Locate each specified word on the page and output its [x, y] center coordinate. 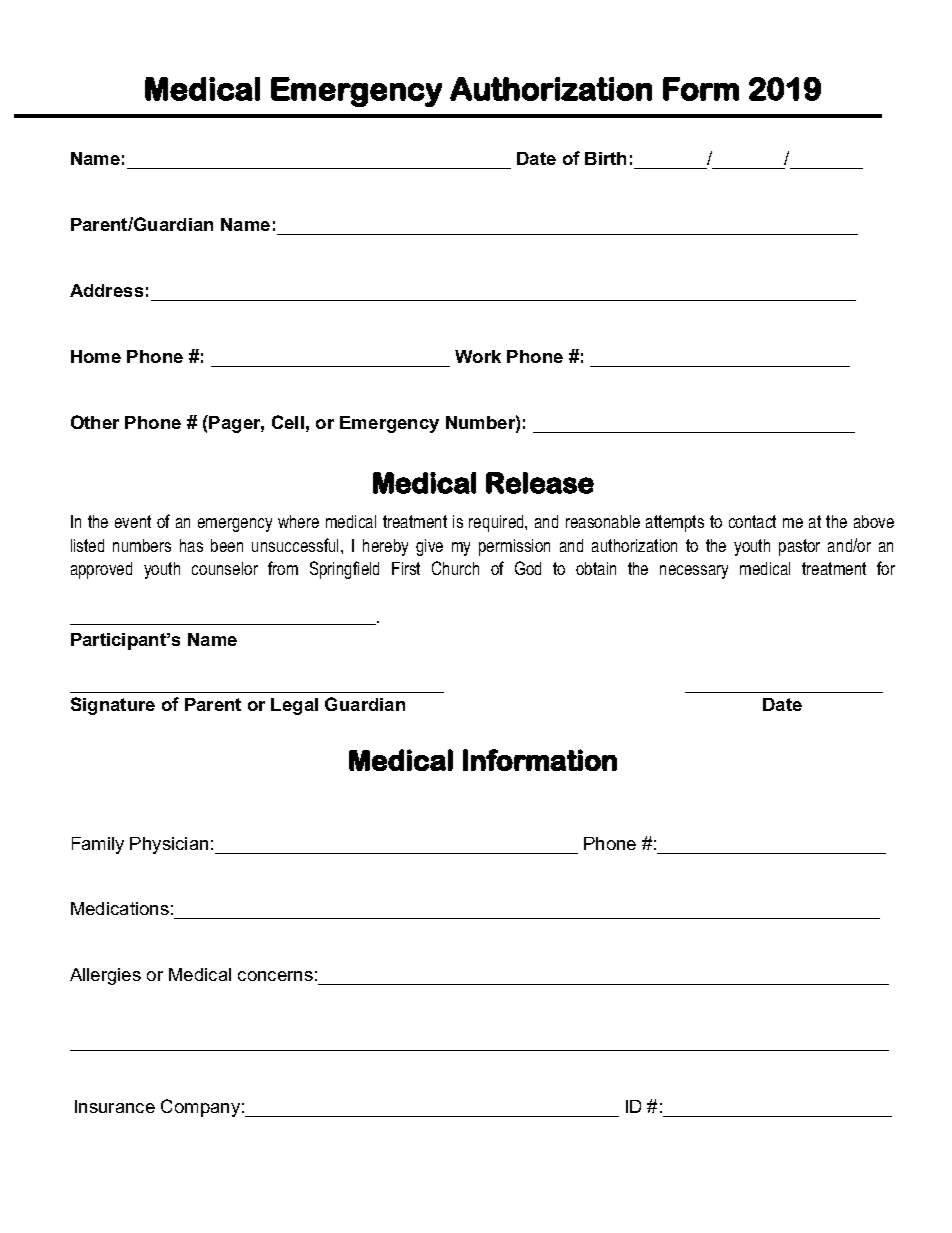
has [191, 545]
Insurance [115, 1106]
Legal [294, 706]
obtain [596, 568]
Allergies [105, 976]
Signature [113, 706]
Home [96, 356]
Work [478, 356]
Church [455, 568]
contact [752, 521]
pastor [799, 547]
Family [98, 845]
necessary [694, 572]
